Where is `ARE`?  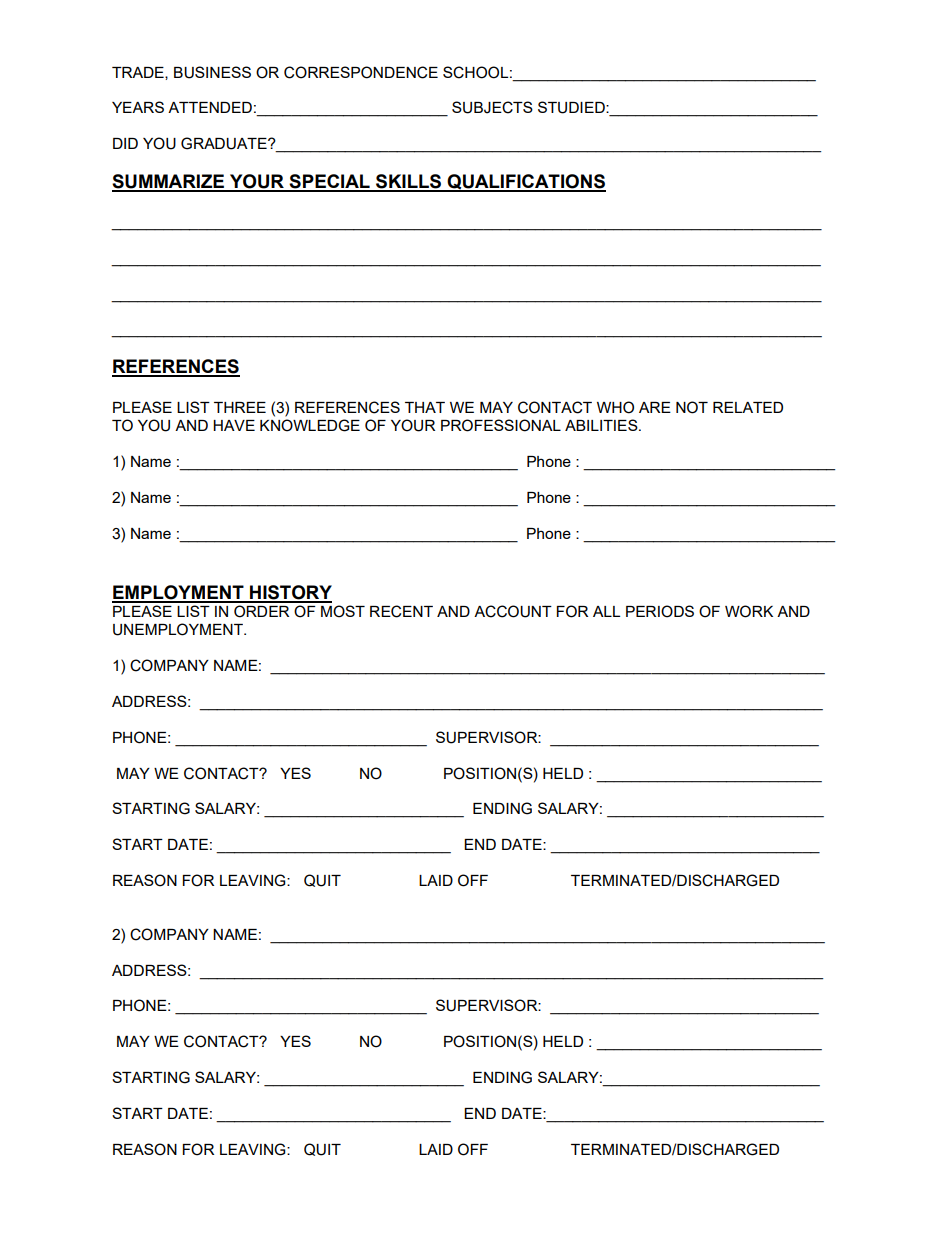
ARE is located at coordinates (655, 407).
